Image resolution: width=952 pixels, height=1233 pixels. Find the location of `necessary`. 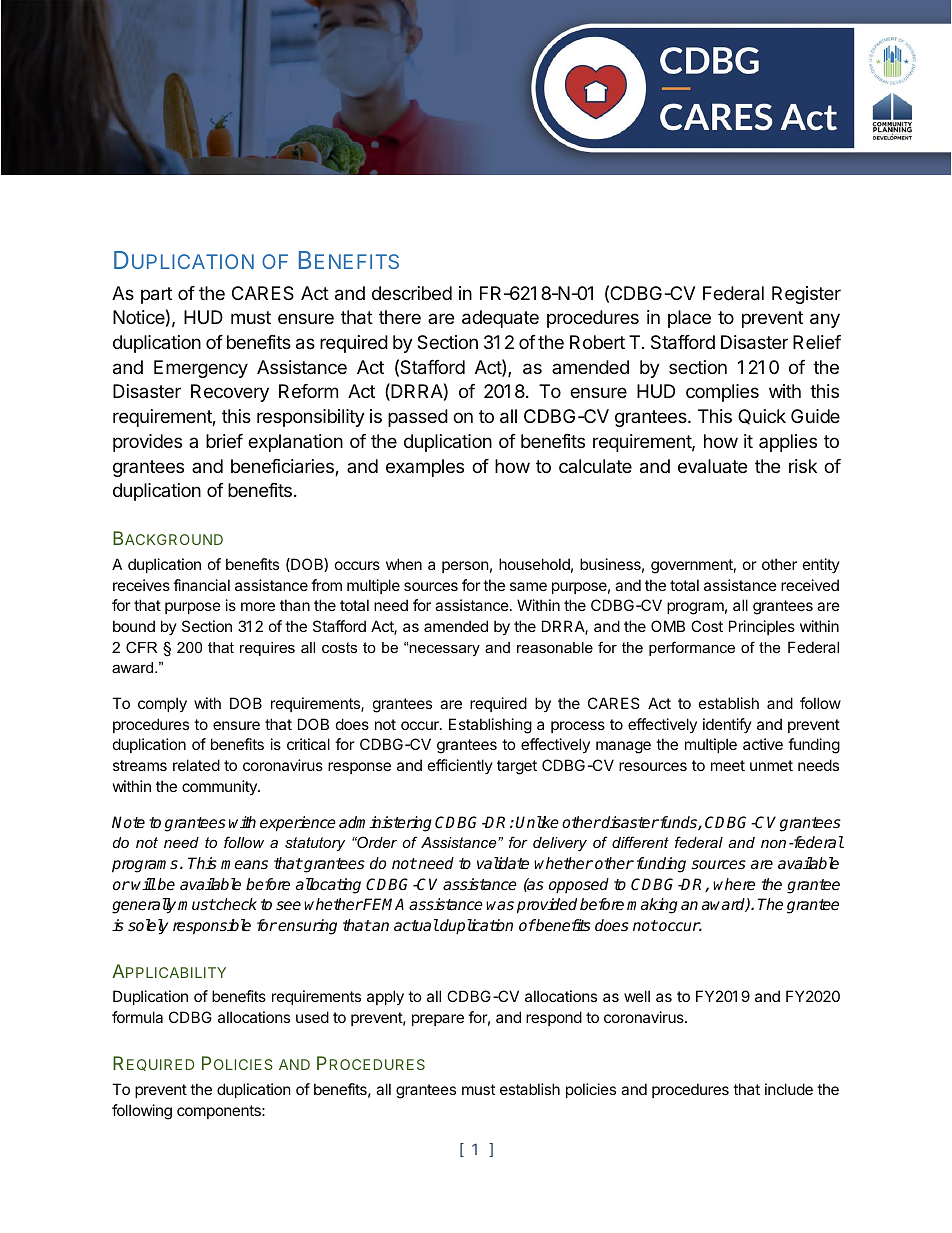

necessary is located at coordinates (444, 650).
